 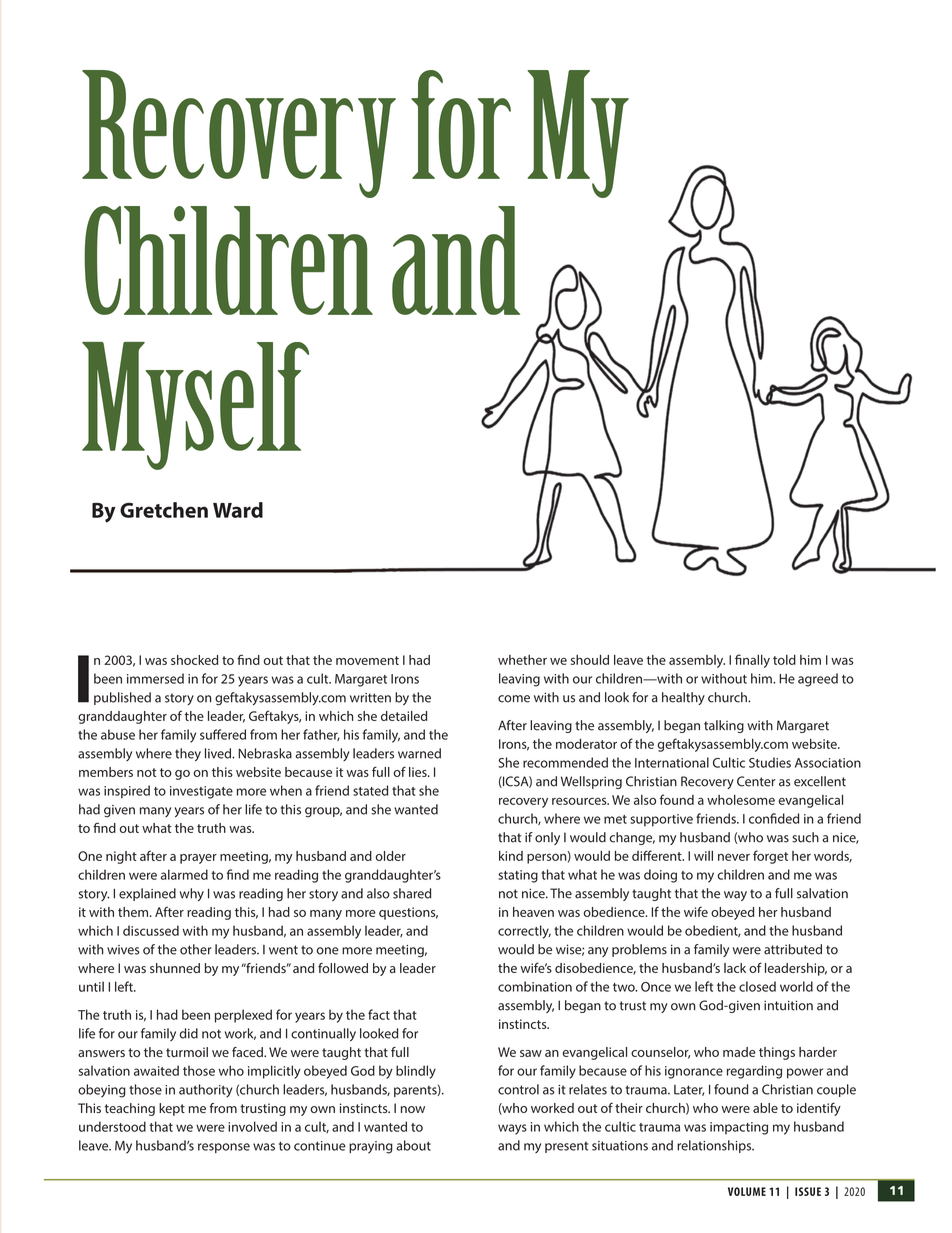 I want to click on Ward, so click(x=238, y=510).
